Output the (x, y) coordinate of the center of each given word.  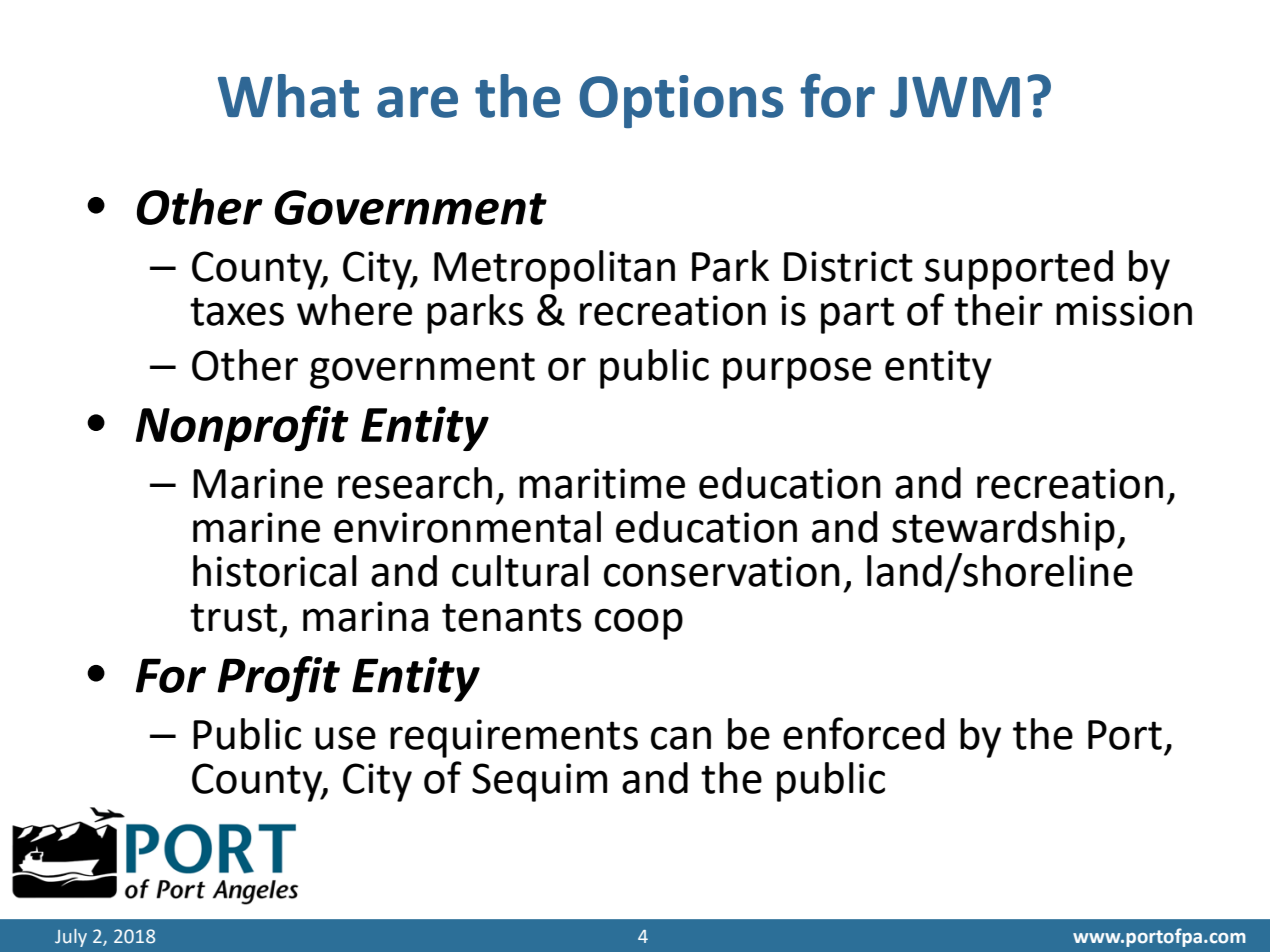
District (848, 266)
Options (681, 101)
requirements (514, 738)
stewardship (1003, 531)
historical (275, 571)
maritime (602, 483)
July (71, 938)
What (288, 96)
